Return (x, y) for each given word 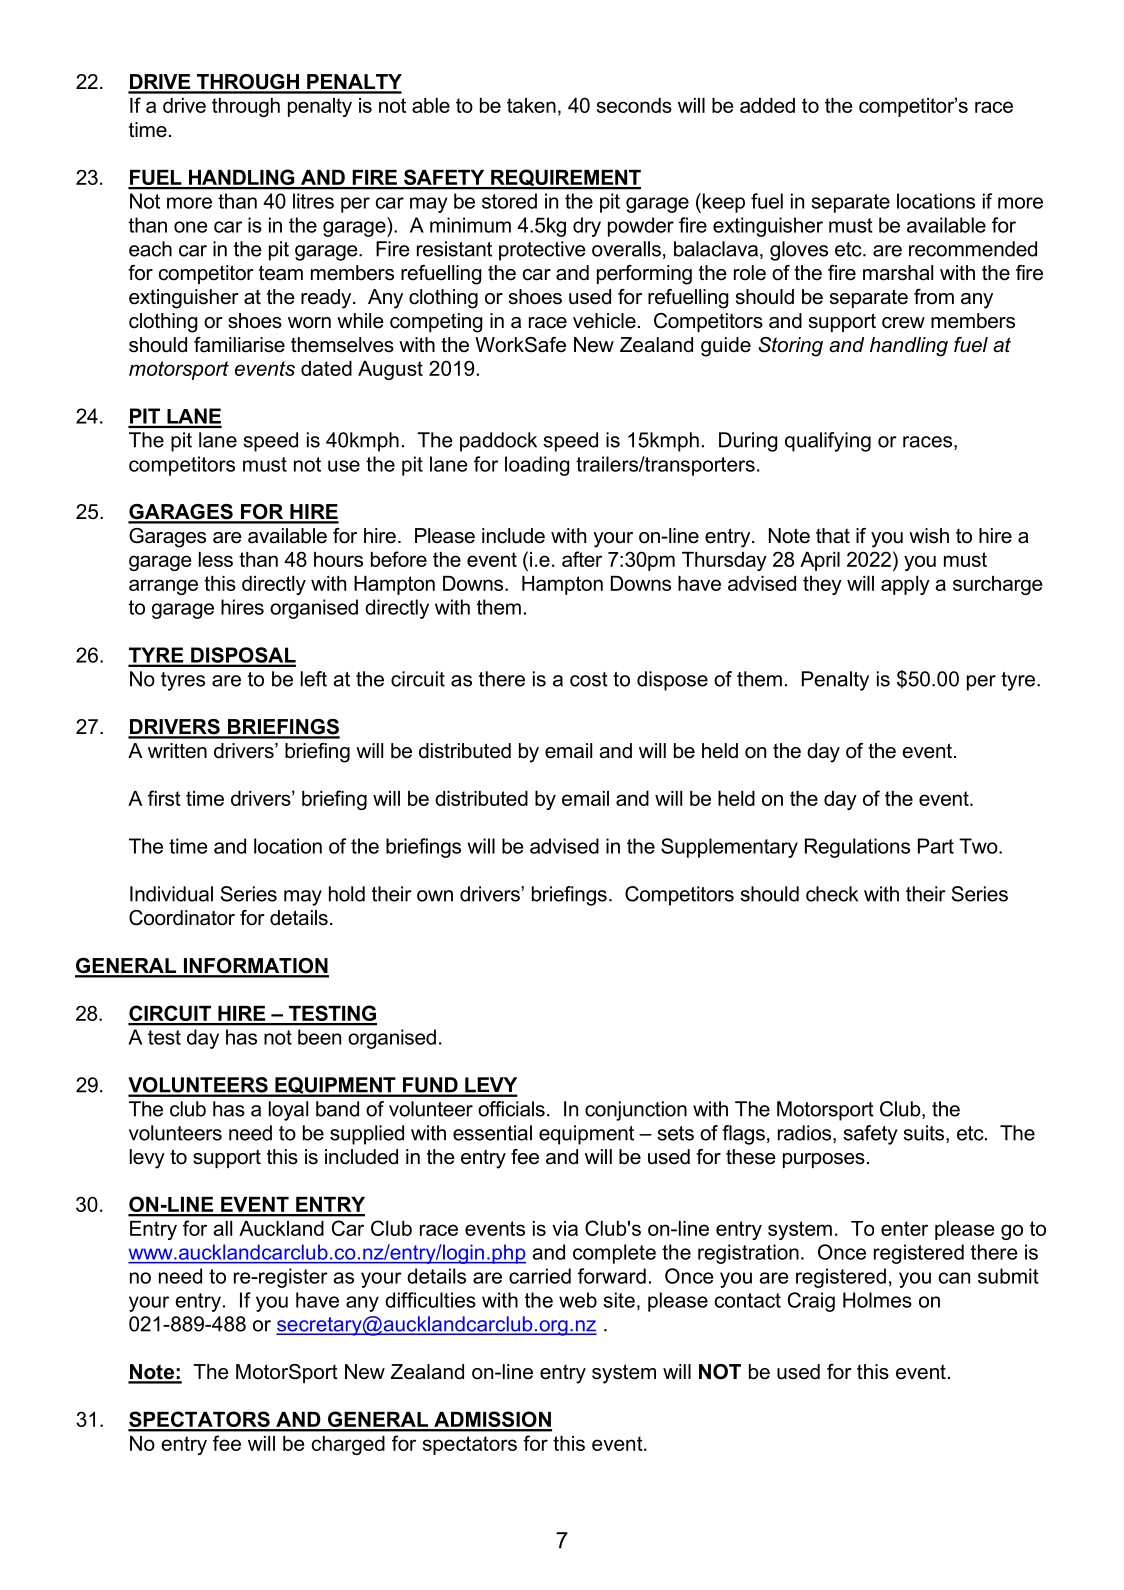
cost (589, 679)
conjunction (636, 1111)
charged (348, 1445)
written (177, 751)
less (216, 559)
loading (537, 466)
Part (936, 846)
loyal (288, 1111)
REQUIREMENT (565, 179)
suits (925, 1134)
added (767, 105)
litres (313, 201)
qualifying (828, 442)
